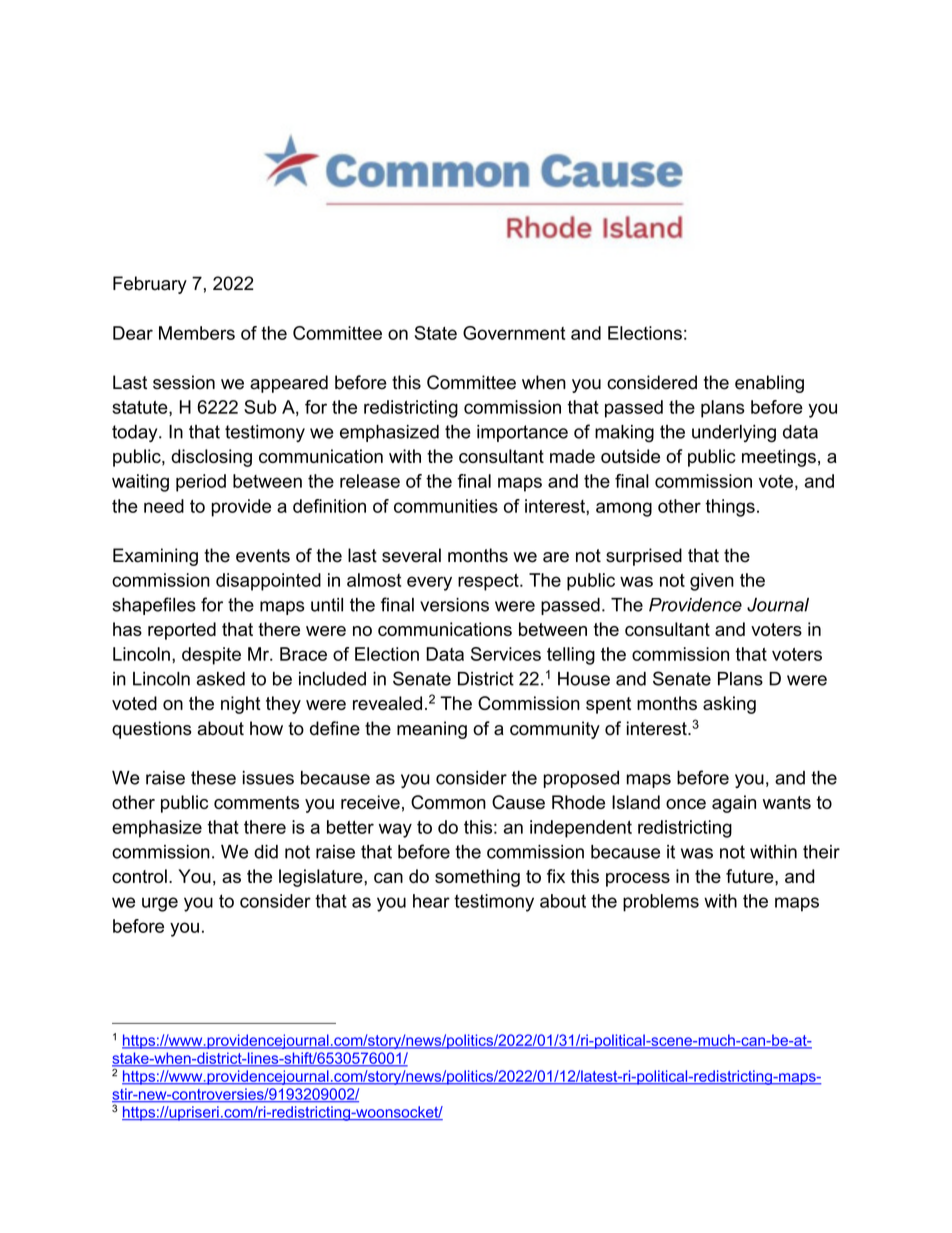  I want to click on respect, so click(489, 582).
